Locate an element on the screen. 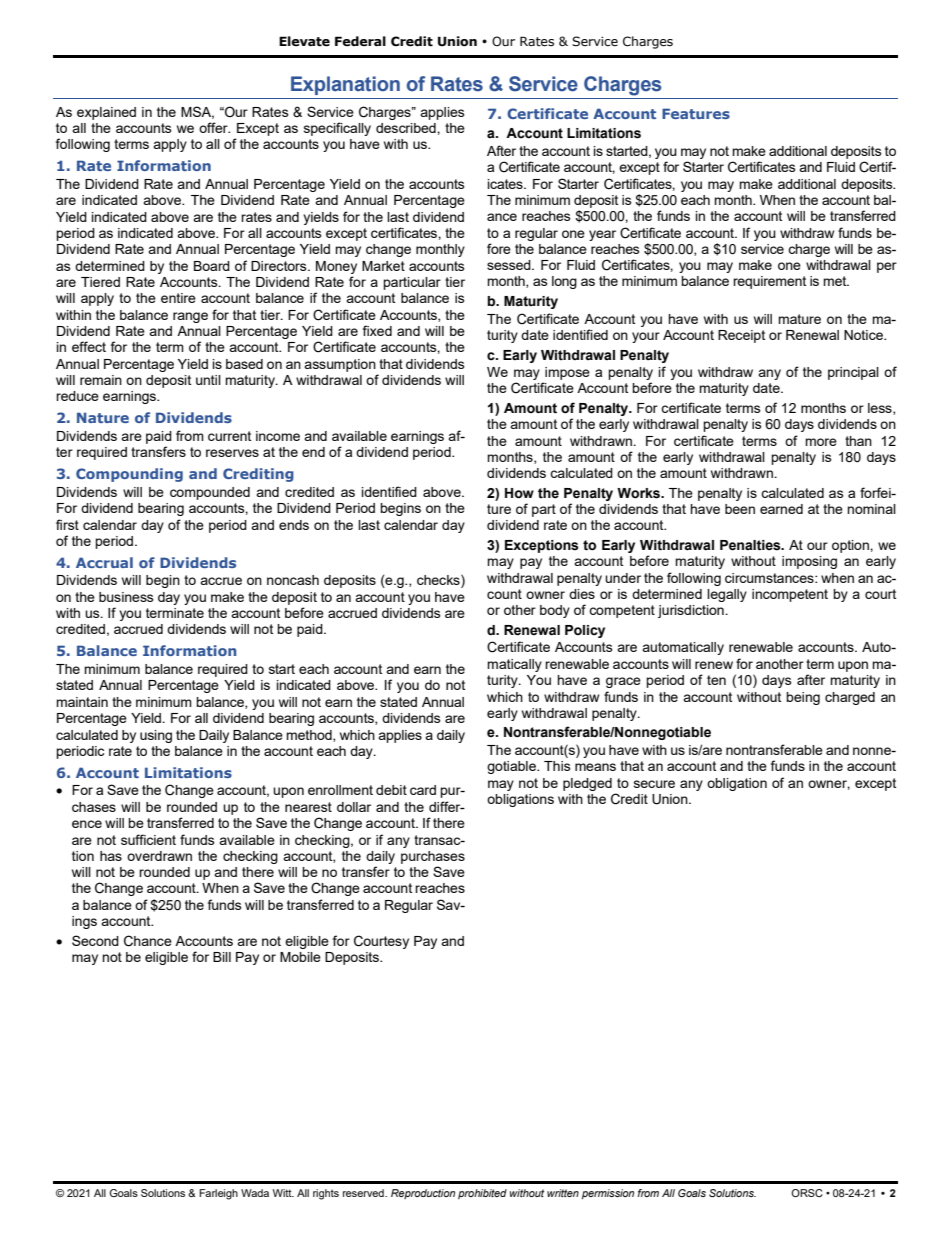 This screenshot has width=952, height=1233. legally is located at coordinates (727, 595).
